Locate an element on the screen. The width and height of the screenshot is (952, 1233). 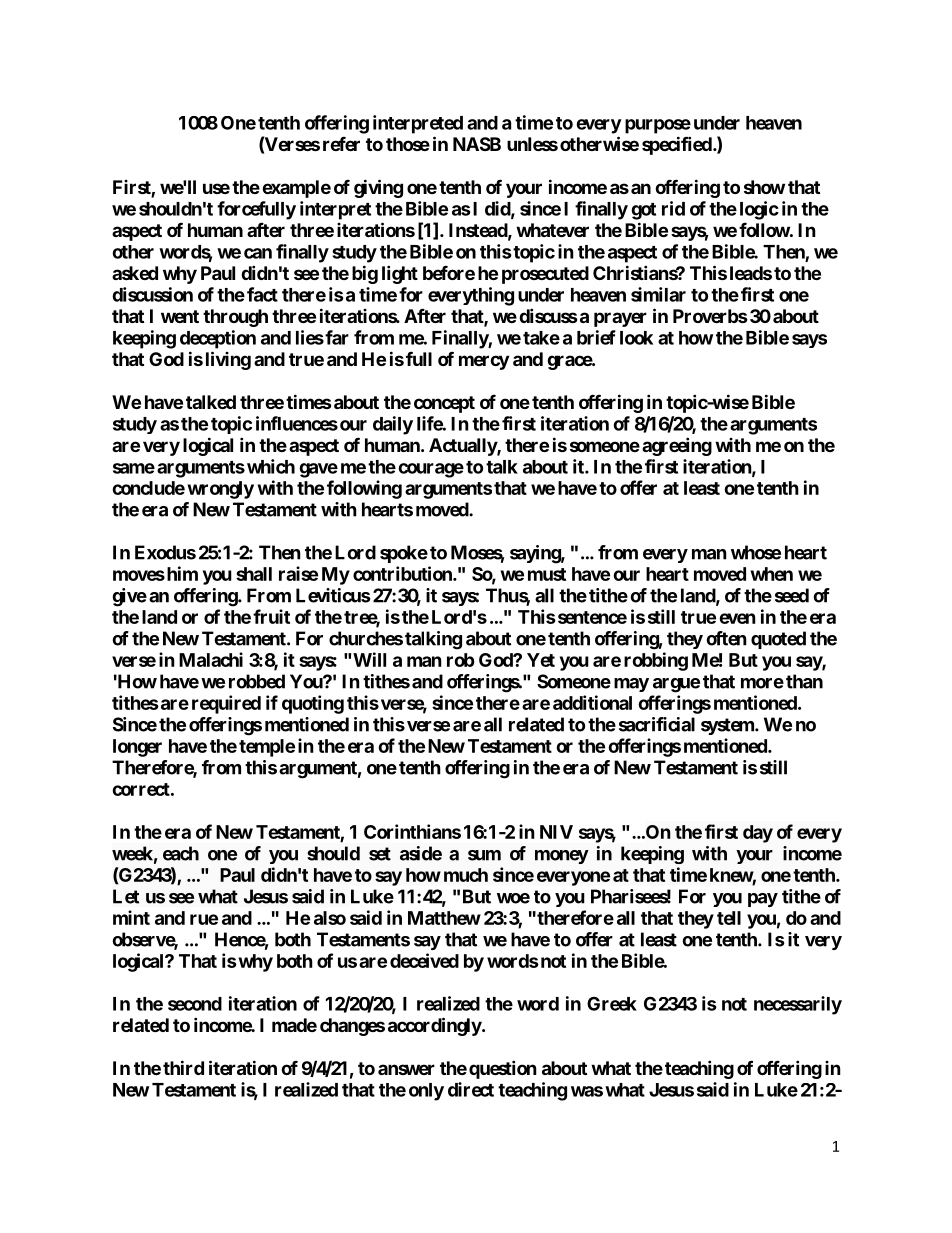
can is located at coordinates (258, 253).
